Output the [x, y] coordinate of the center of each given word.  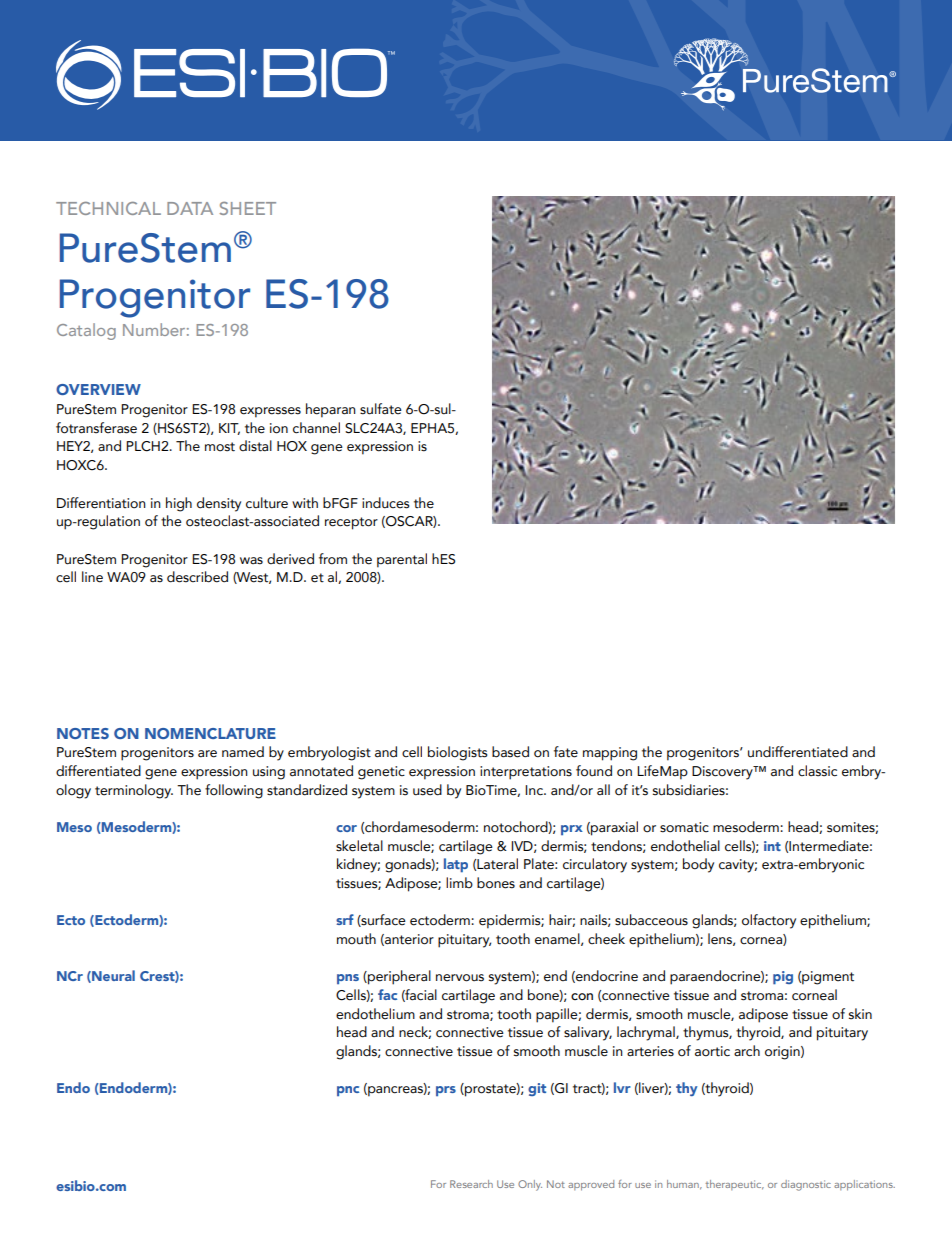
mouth [356, 939]
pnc [348, 1091]
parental [402, 560]
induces [386, 503]
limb [459, 882]
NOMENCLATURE [210, 733]
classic [817, 771]
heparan [331, 410]
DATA [190, 208]
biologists [458, 753]
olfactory [769, 921]
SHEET [247, 208]
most [220, 447]
